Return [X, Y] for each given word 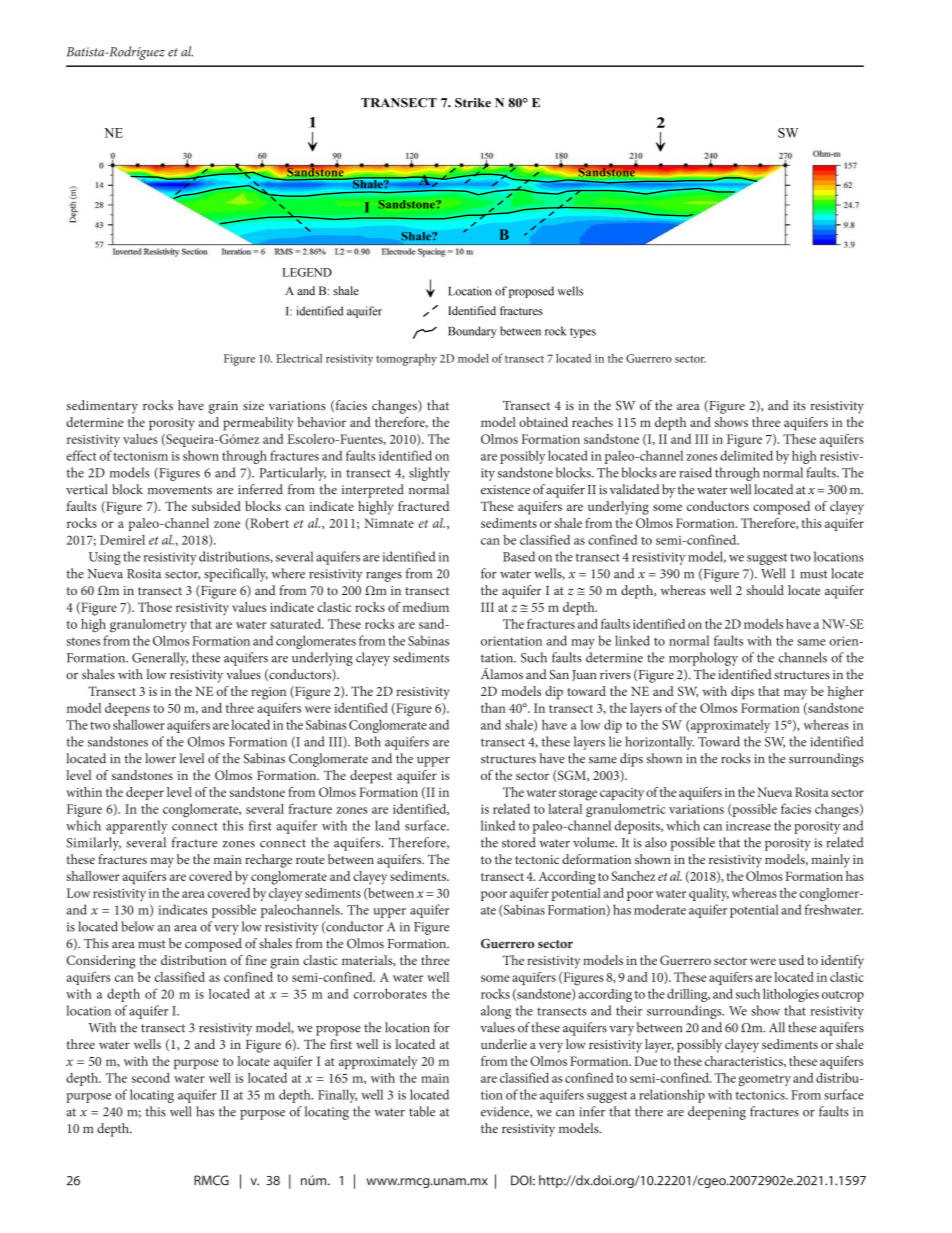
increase [748, 826]
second [151, 1077]
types [583, 333]
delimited [746, 455]
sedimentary [102, 407]
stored [519, 842]
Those [155, 607]
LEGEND [307, 272]
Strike [473, 103]
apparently [137, 827]
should [765, 590]
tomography [406, 360]
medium [426, 607]
